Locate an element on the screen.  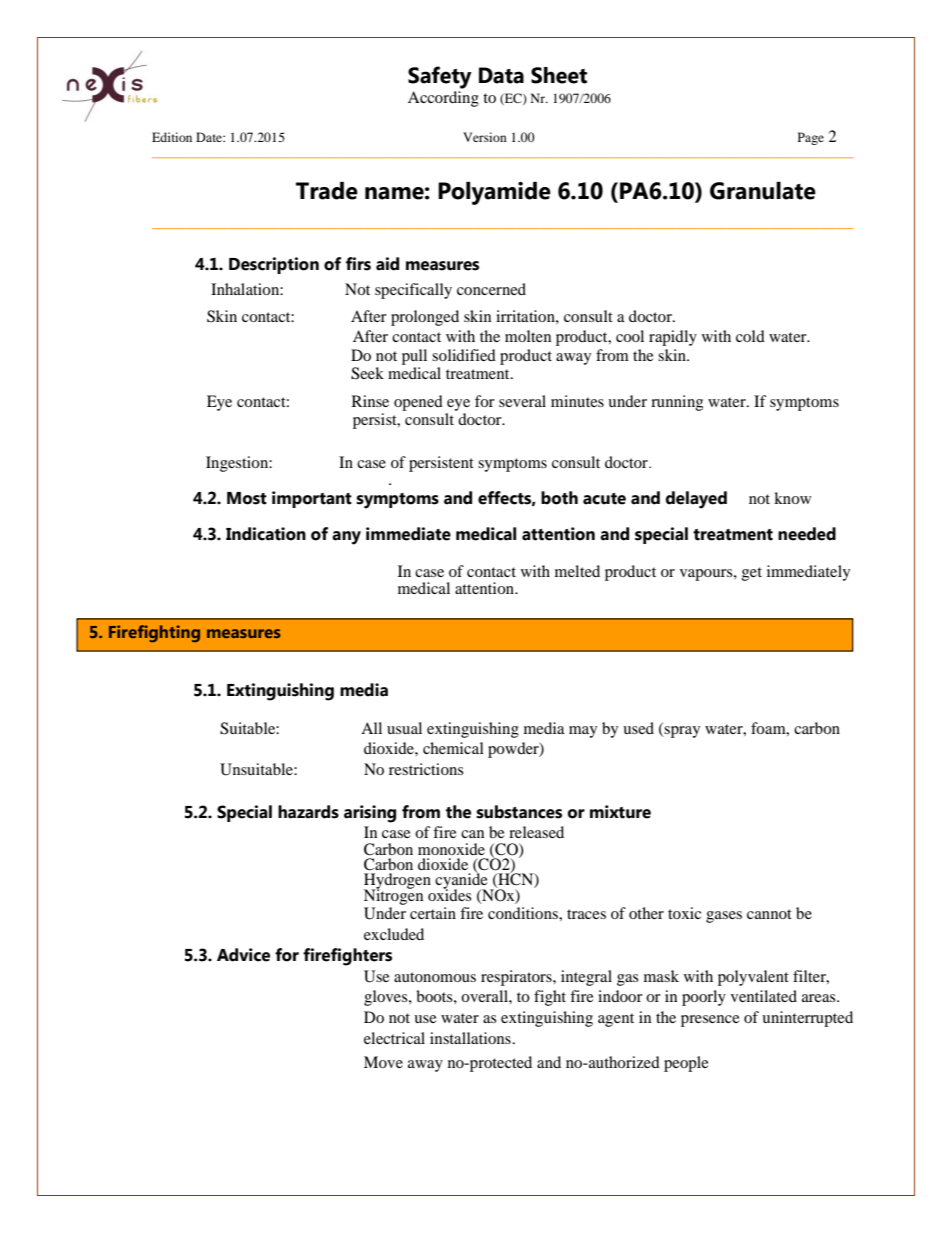
Most is located at coordinates (247, 498).
